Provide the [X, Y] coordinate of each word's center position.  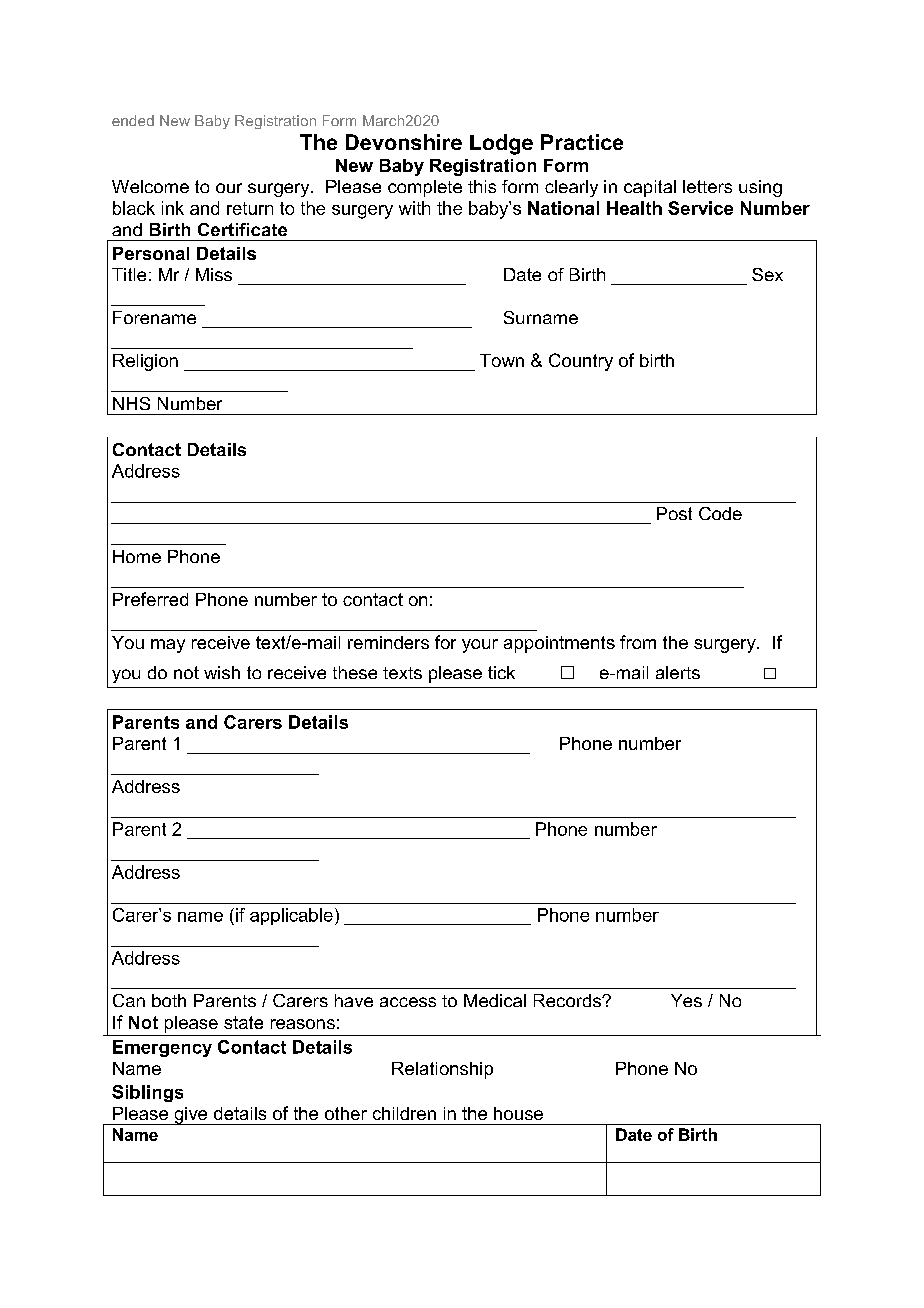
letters [707, 186]
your [480, 646]
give [191, 1116]
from [638, 642]
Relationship [442, 1070]
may [168, 646]
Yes [686, 1000]
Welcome [150, 186]
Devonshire [404, 142]
